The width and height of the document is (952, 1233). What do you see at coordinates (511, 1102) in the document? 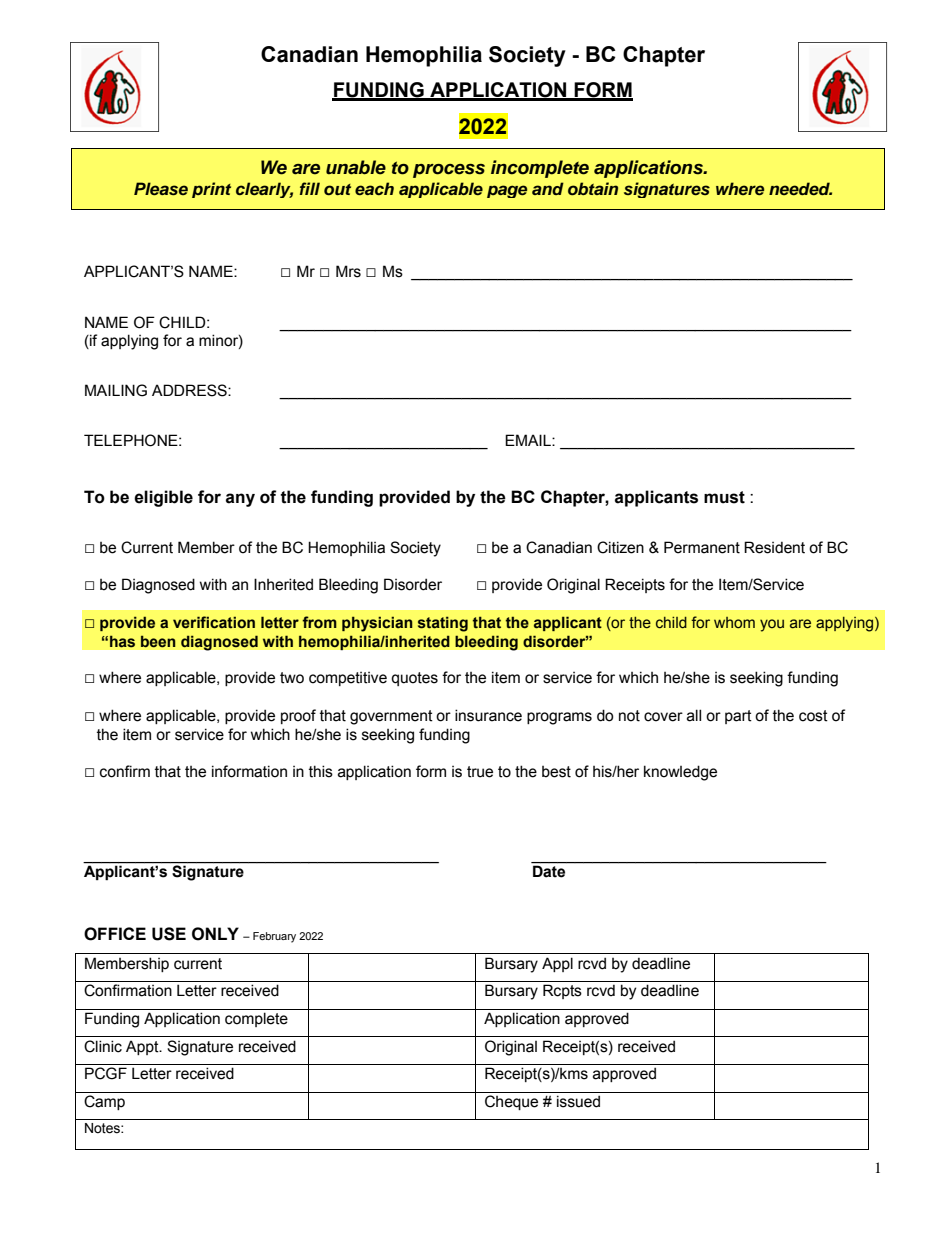
I see `Cheque` at bounding box center [511, 1102].
